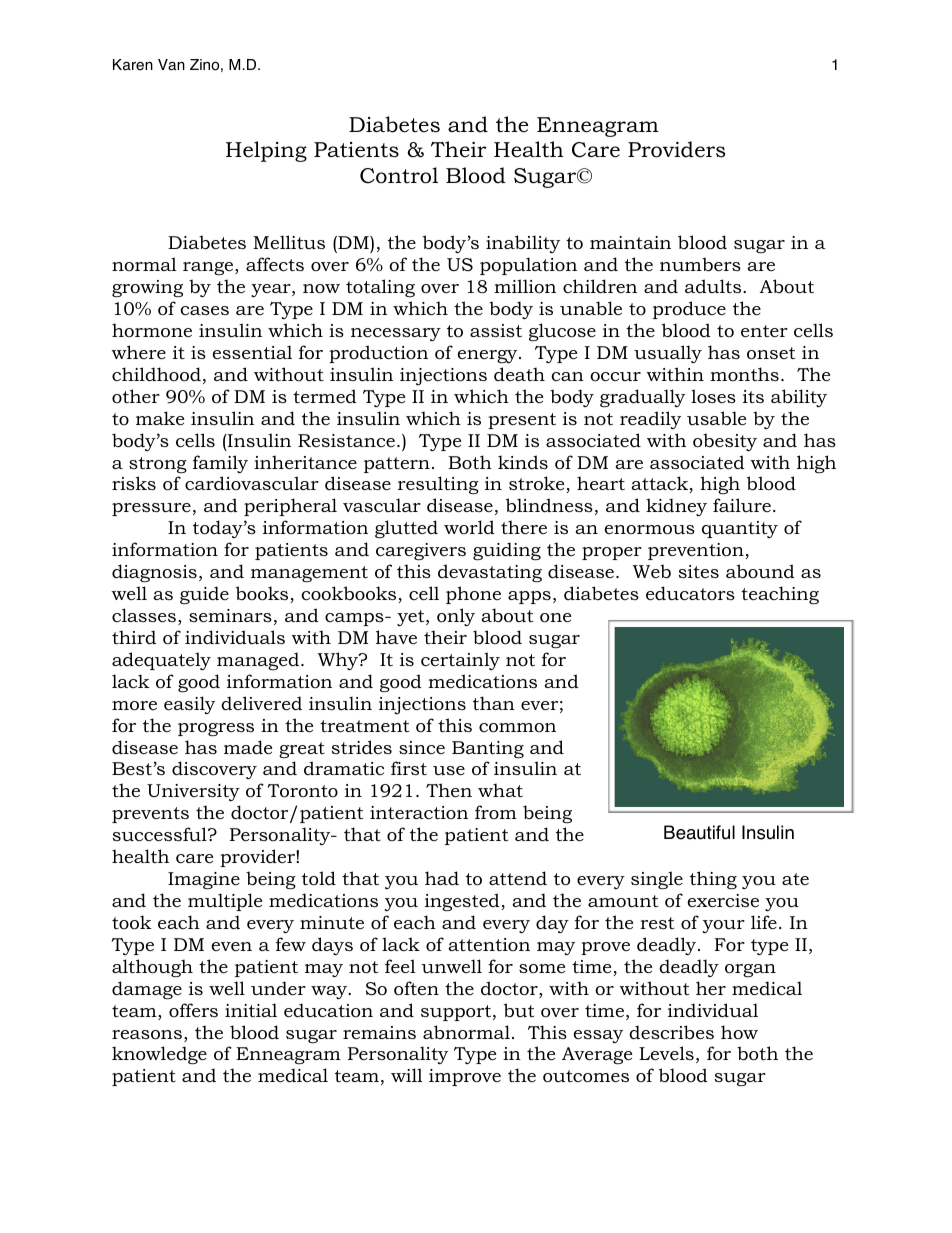 The image size is (952, 1233). Describe the element at coordinates (699, 832) in the screenshot. I see `Beautiful` at that location.
